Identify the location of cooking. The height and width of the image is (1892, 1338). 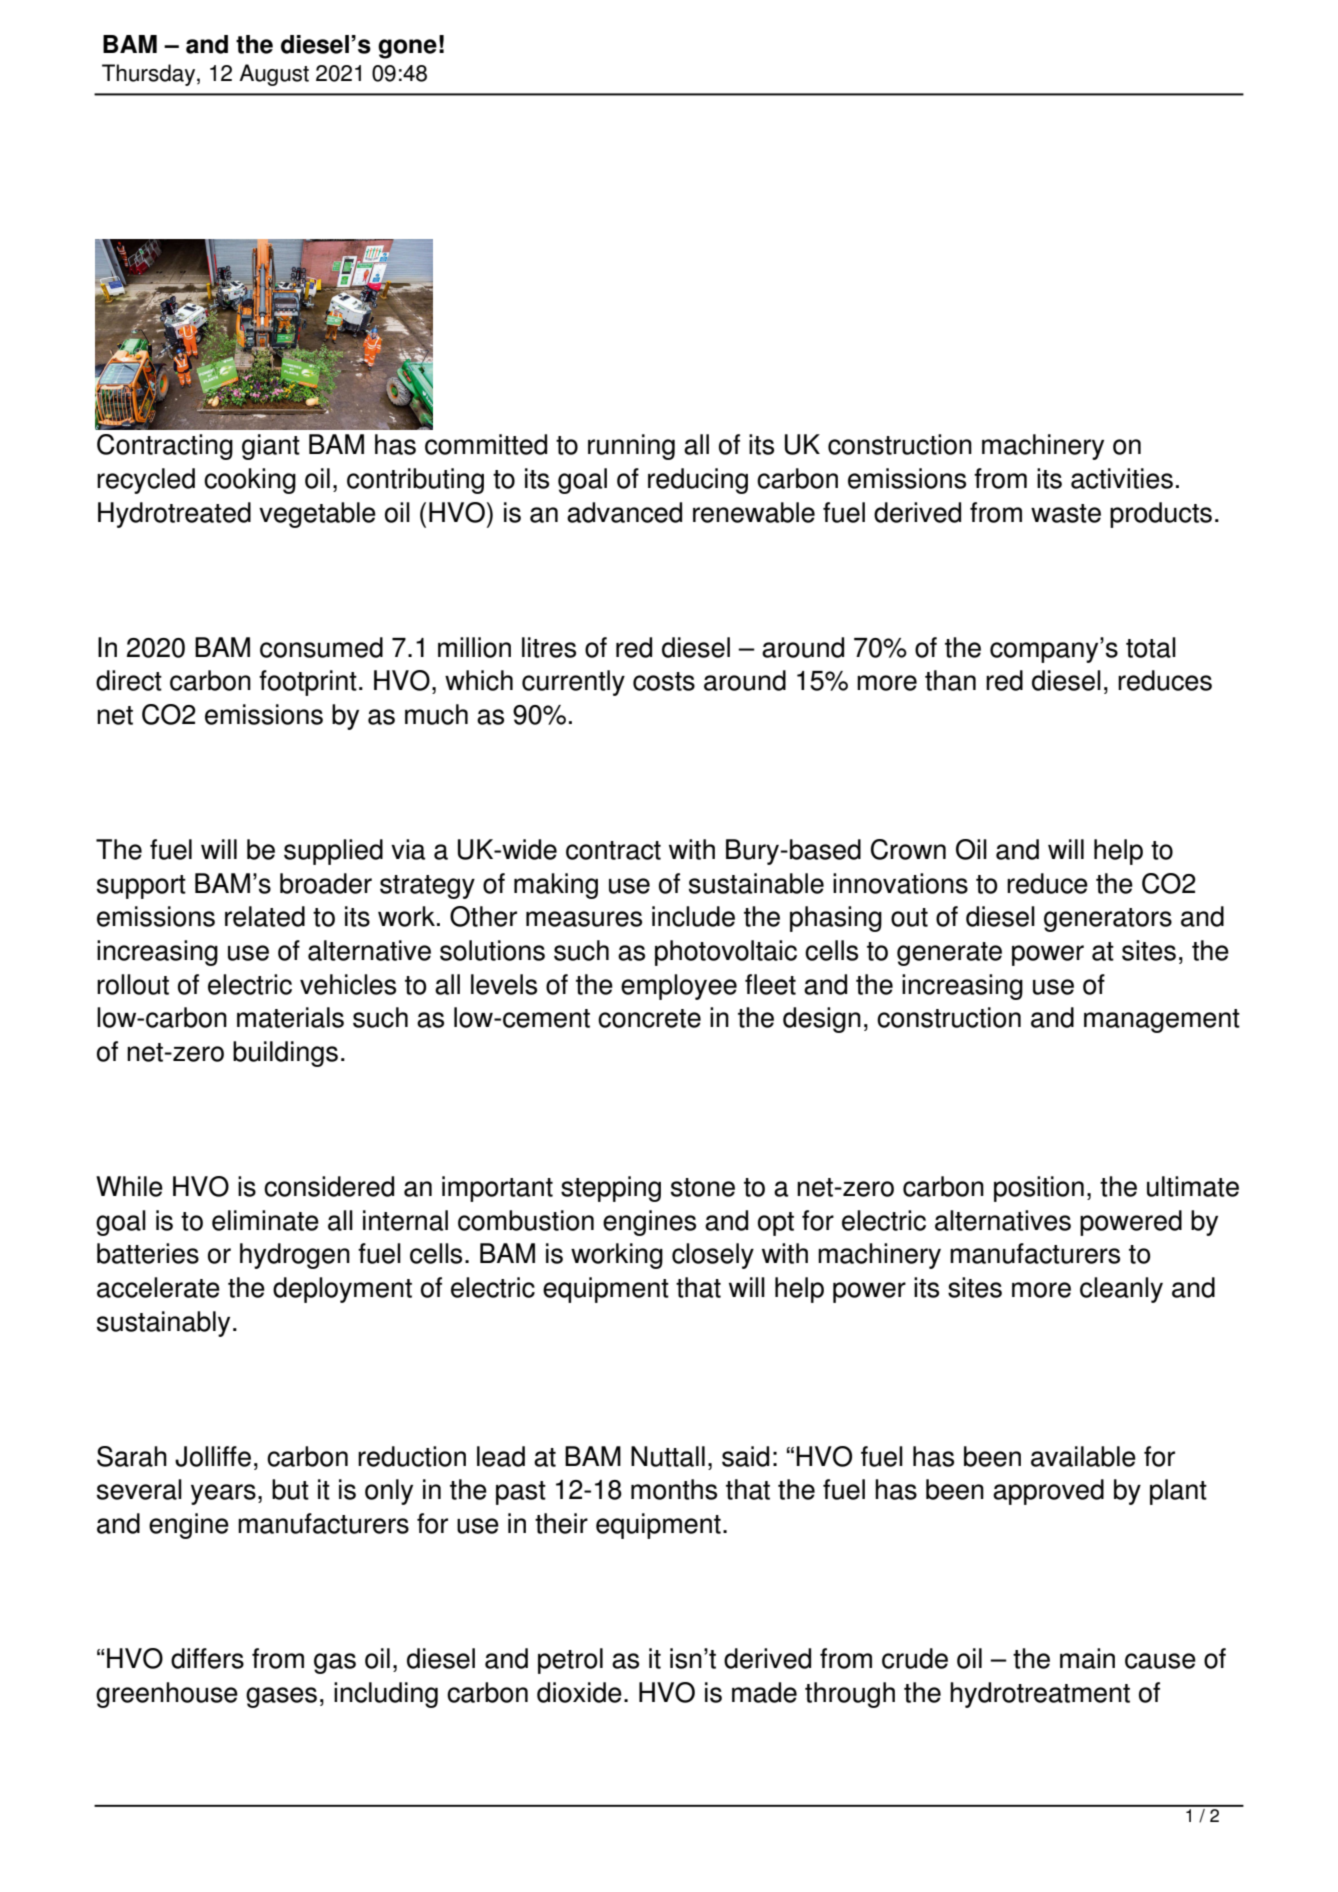
(250, 481).
